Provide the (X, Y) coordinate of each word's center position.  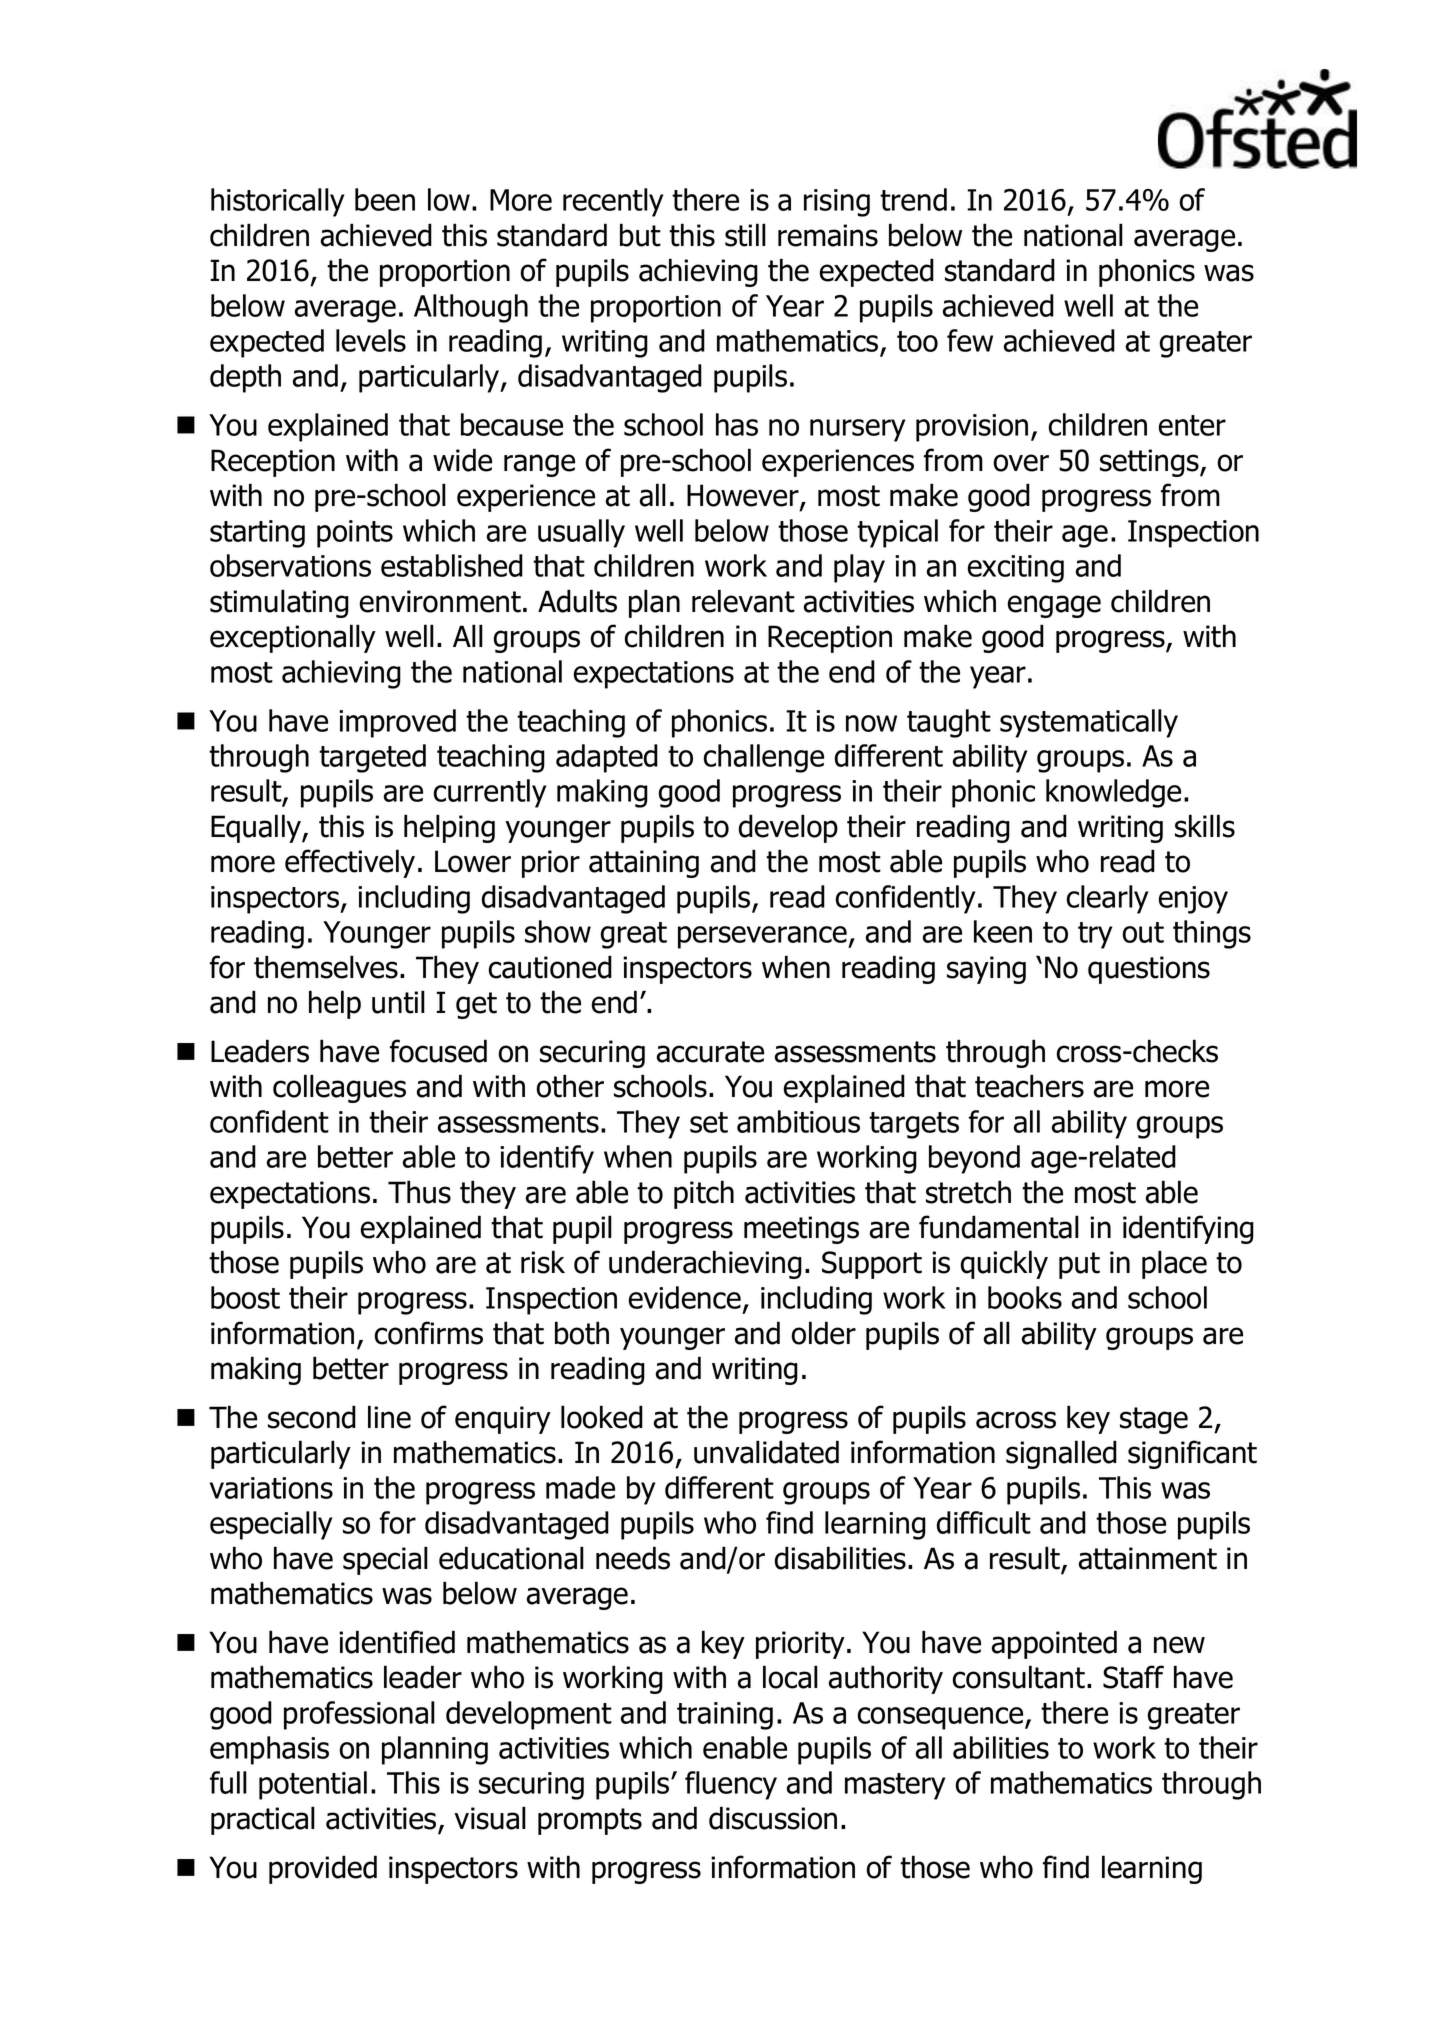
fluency (731, 1785)
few (970, 340)
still (745, 235)
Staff (1133, 1677)
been (385, 199)
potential (313, 1785)
